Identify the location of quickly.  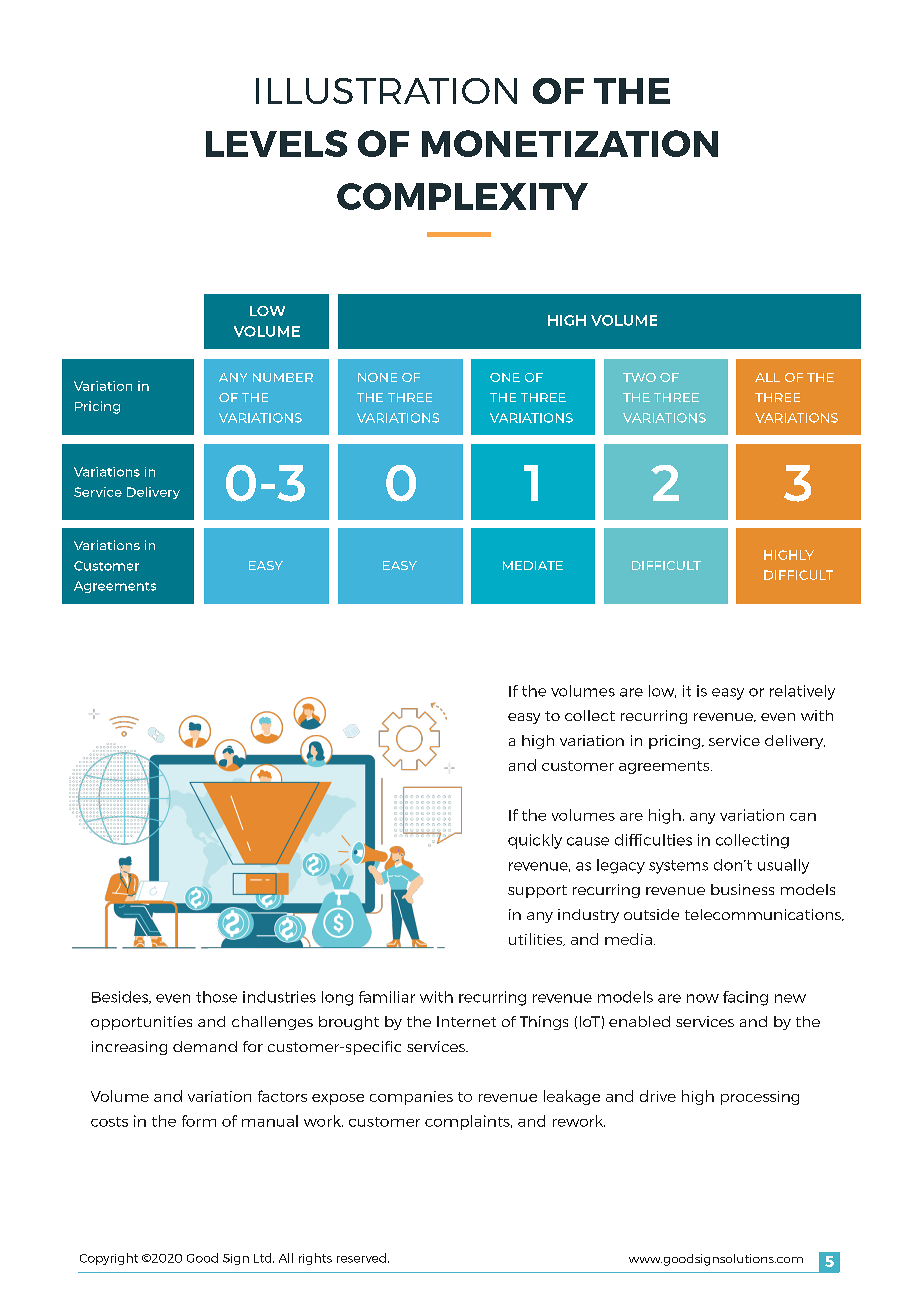
(535, 841).
